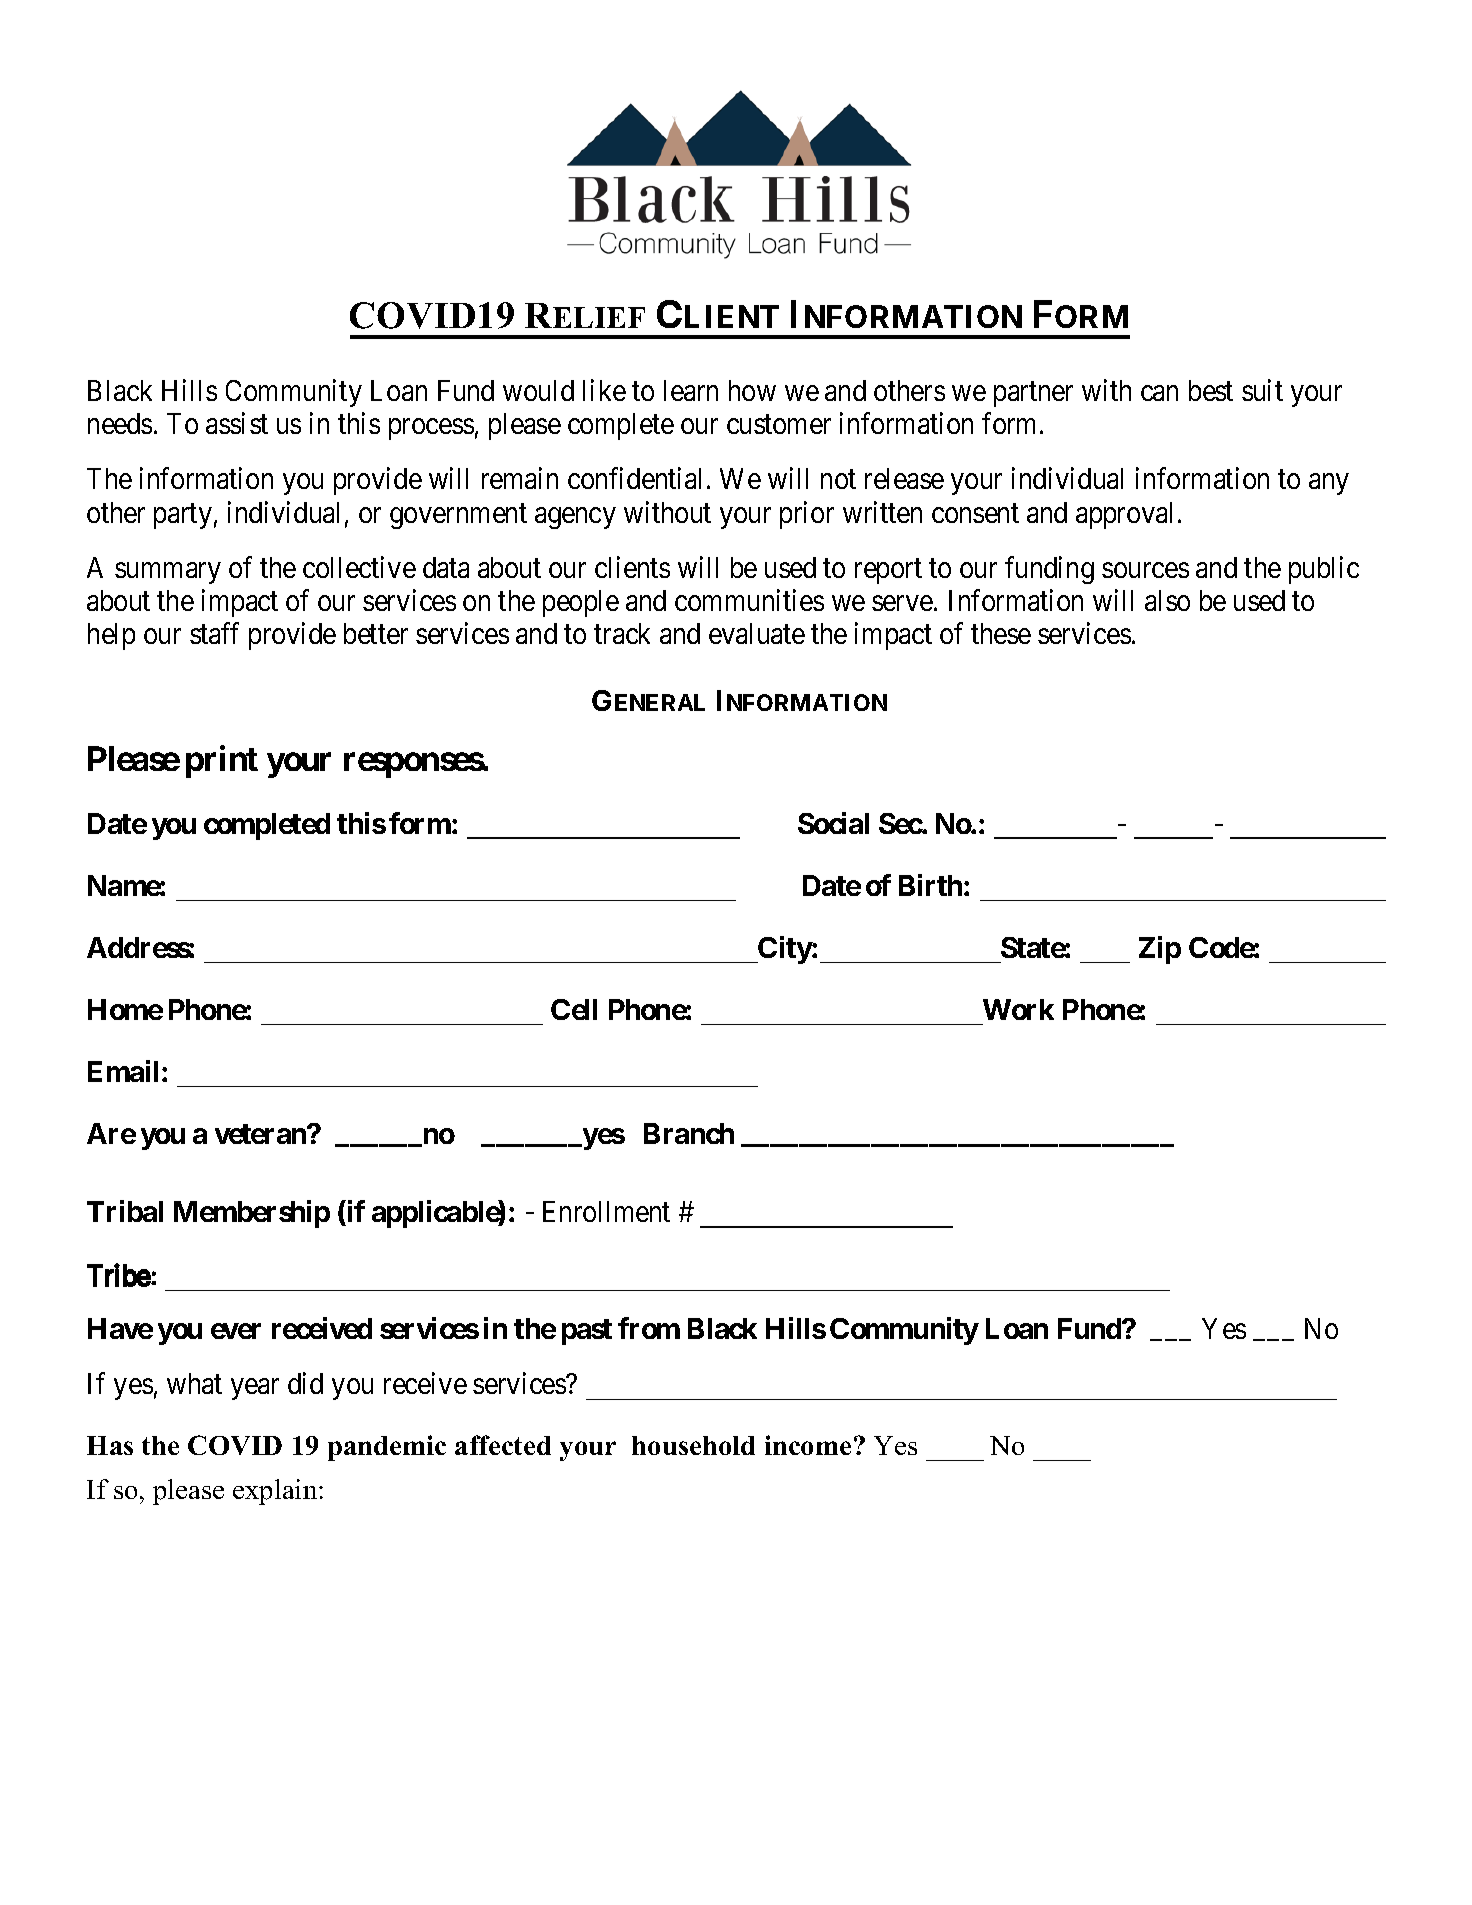  What do you see at coordinates (693, 1445) in the screenshot?
I see `household` at bounding box center [693, 1445].
